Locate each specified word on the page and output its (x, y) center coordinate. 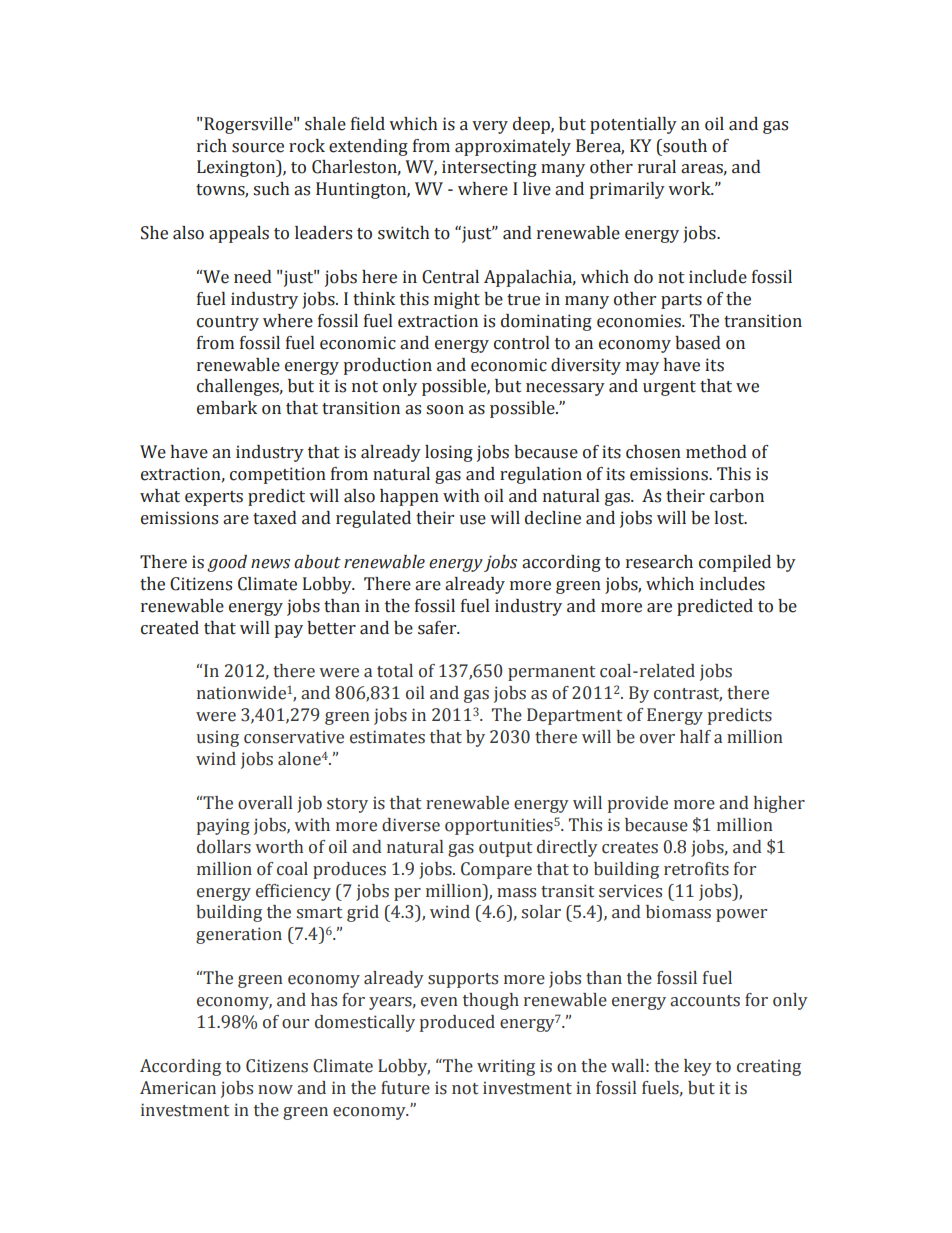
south (684, 146)
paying (223, 826)
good (227, 563)
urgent (669, 388)
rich (212, 146)
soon (445, 410)
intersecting (489, 168)
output (505, 849)
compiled (735, 563)
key (698, 1067)
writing (506, 1067)
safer (438, 628)
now (275, 1090)
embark (227, 408)
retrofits (696, 869)
